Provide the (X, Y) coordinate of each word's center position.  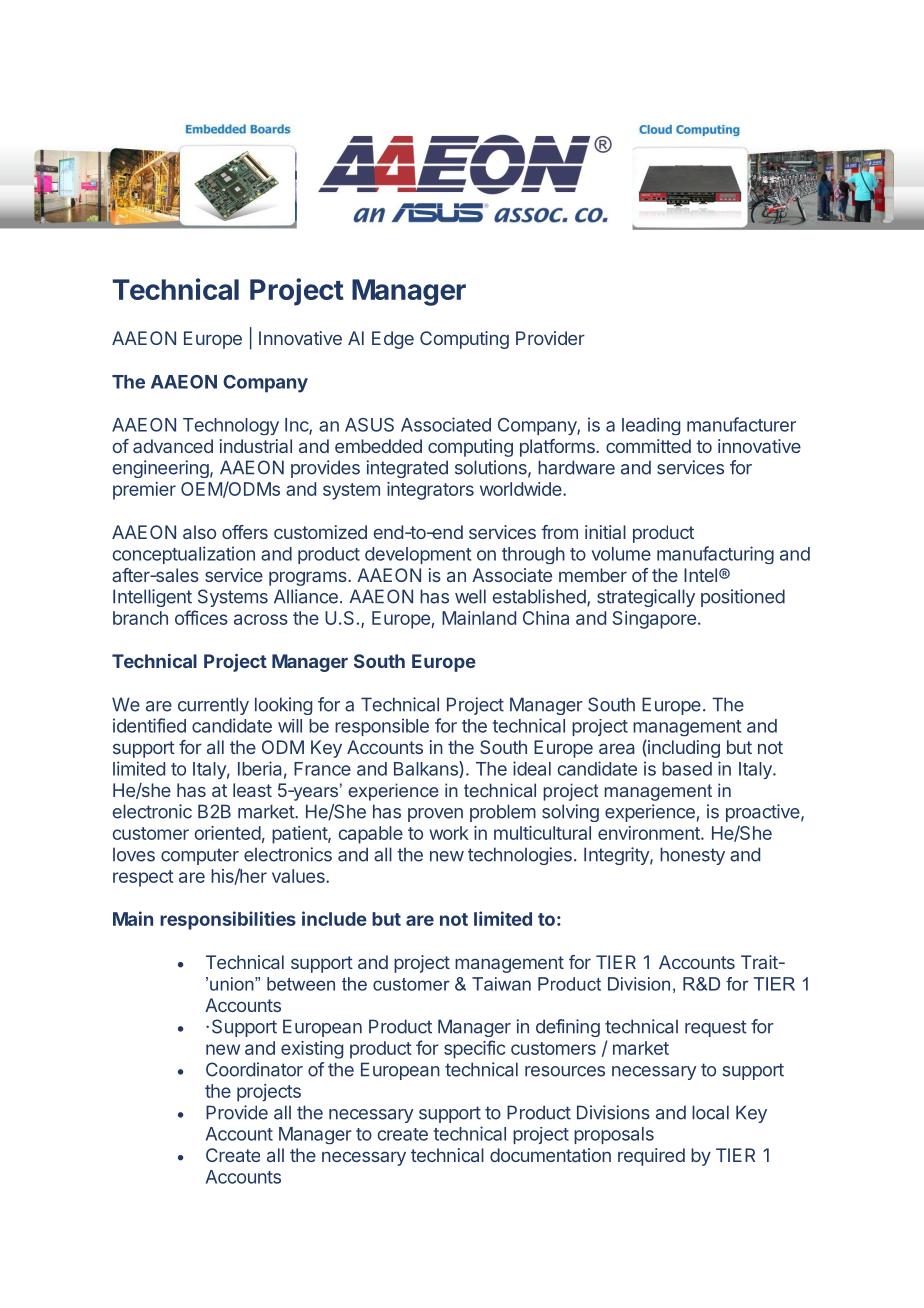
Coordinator (254, 1069)
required (651, 1157)
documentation (550, 1155)
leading (651, 426)
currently (213, 706)
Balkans (427, 769)
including (683, 749)
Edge (393, 340)
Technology (231, 426)
